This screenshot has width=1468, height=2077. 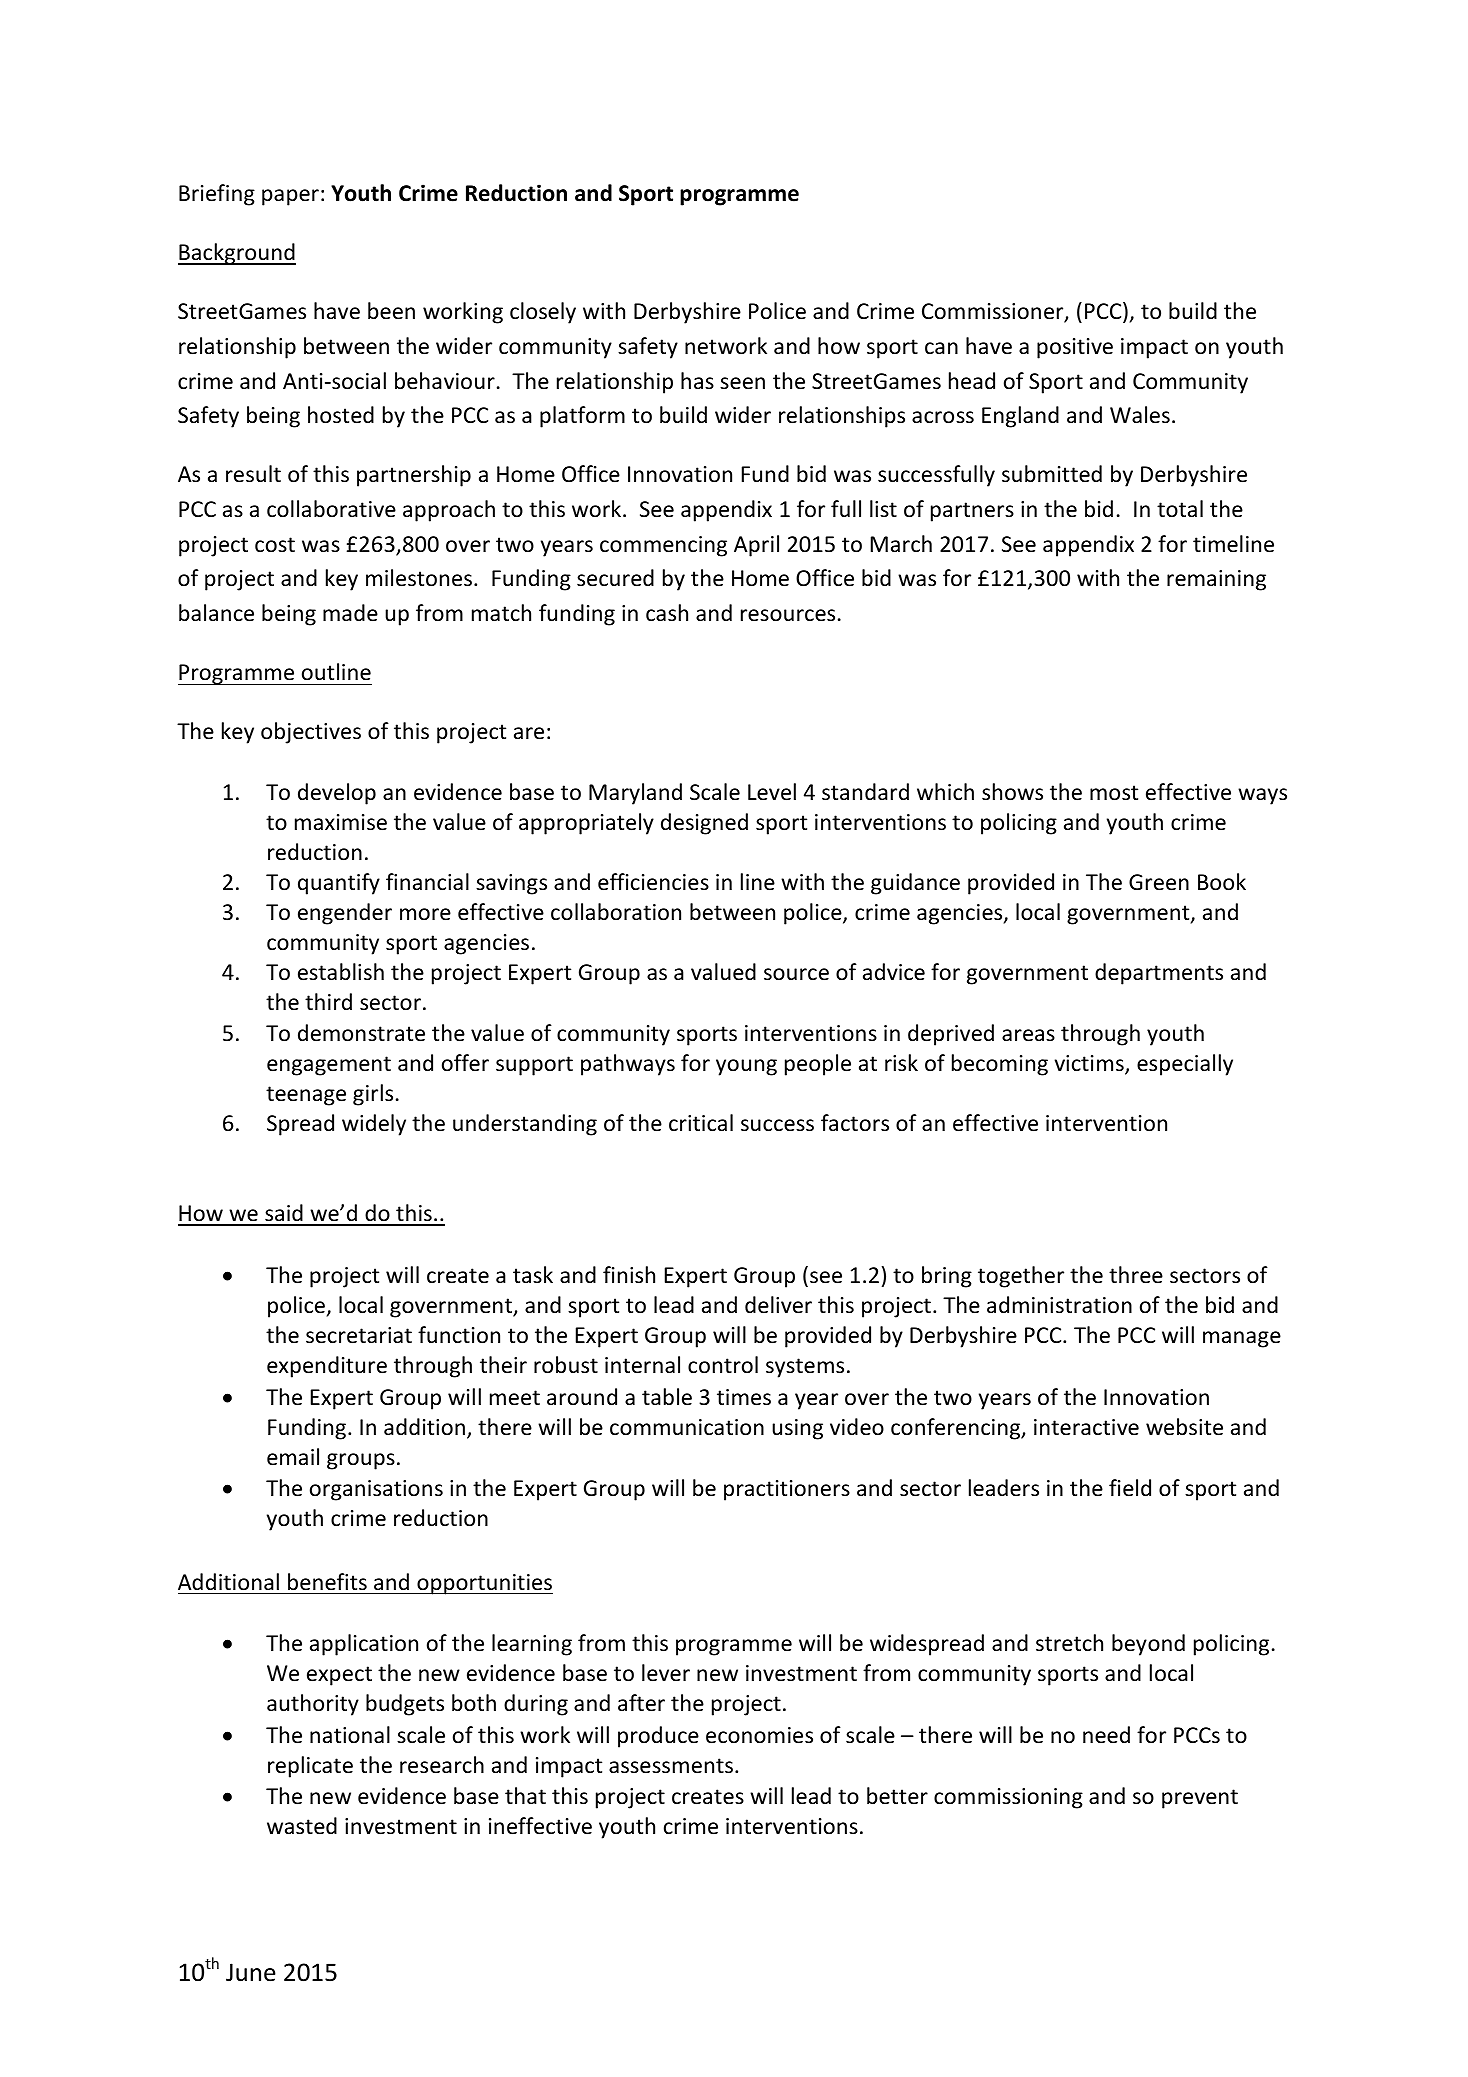 I want to click on develop, so click(x=337, y=794).
